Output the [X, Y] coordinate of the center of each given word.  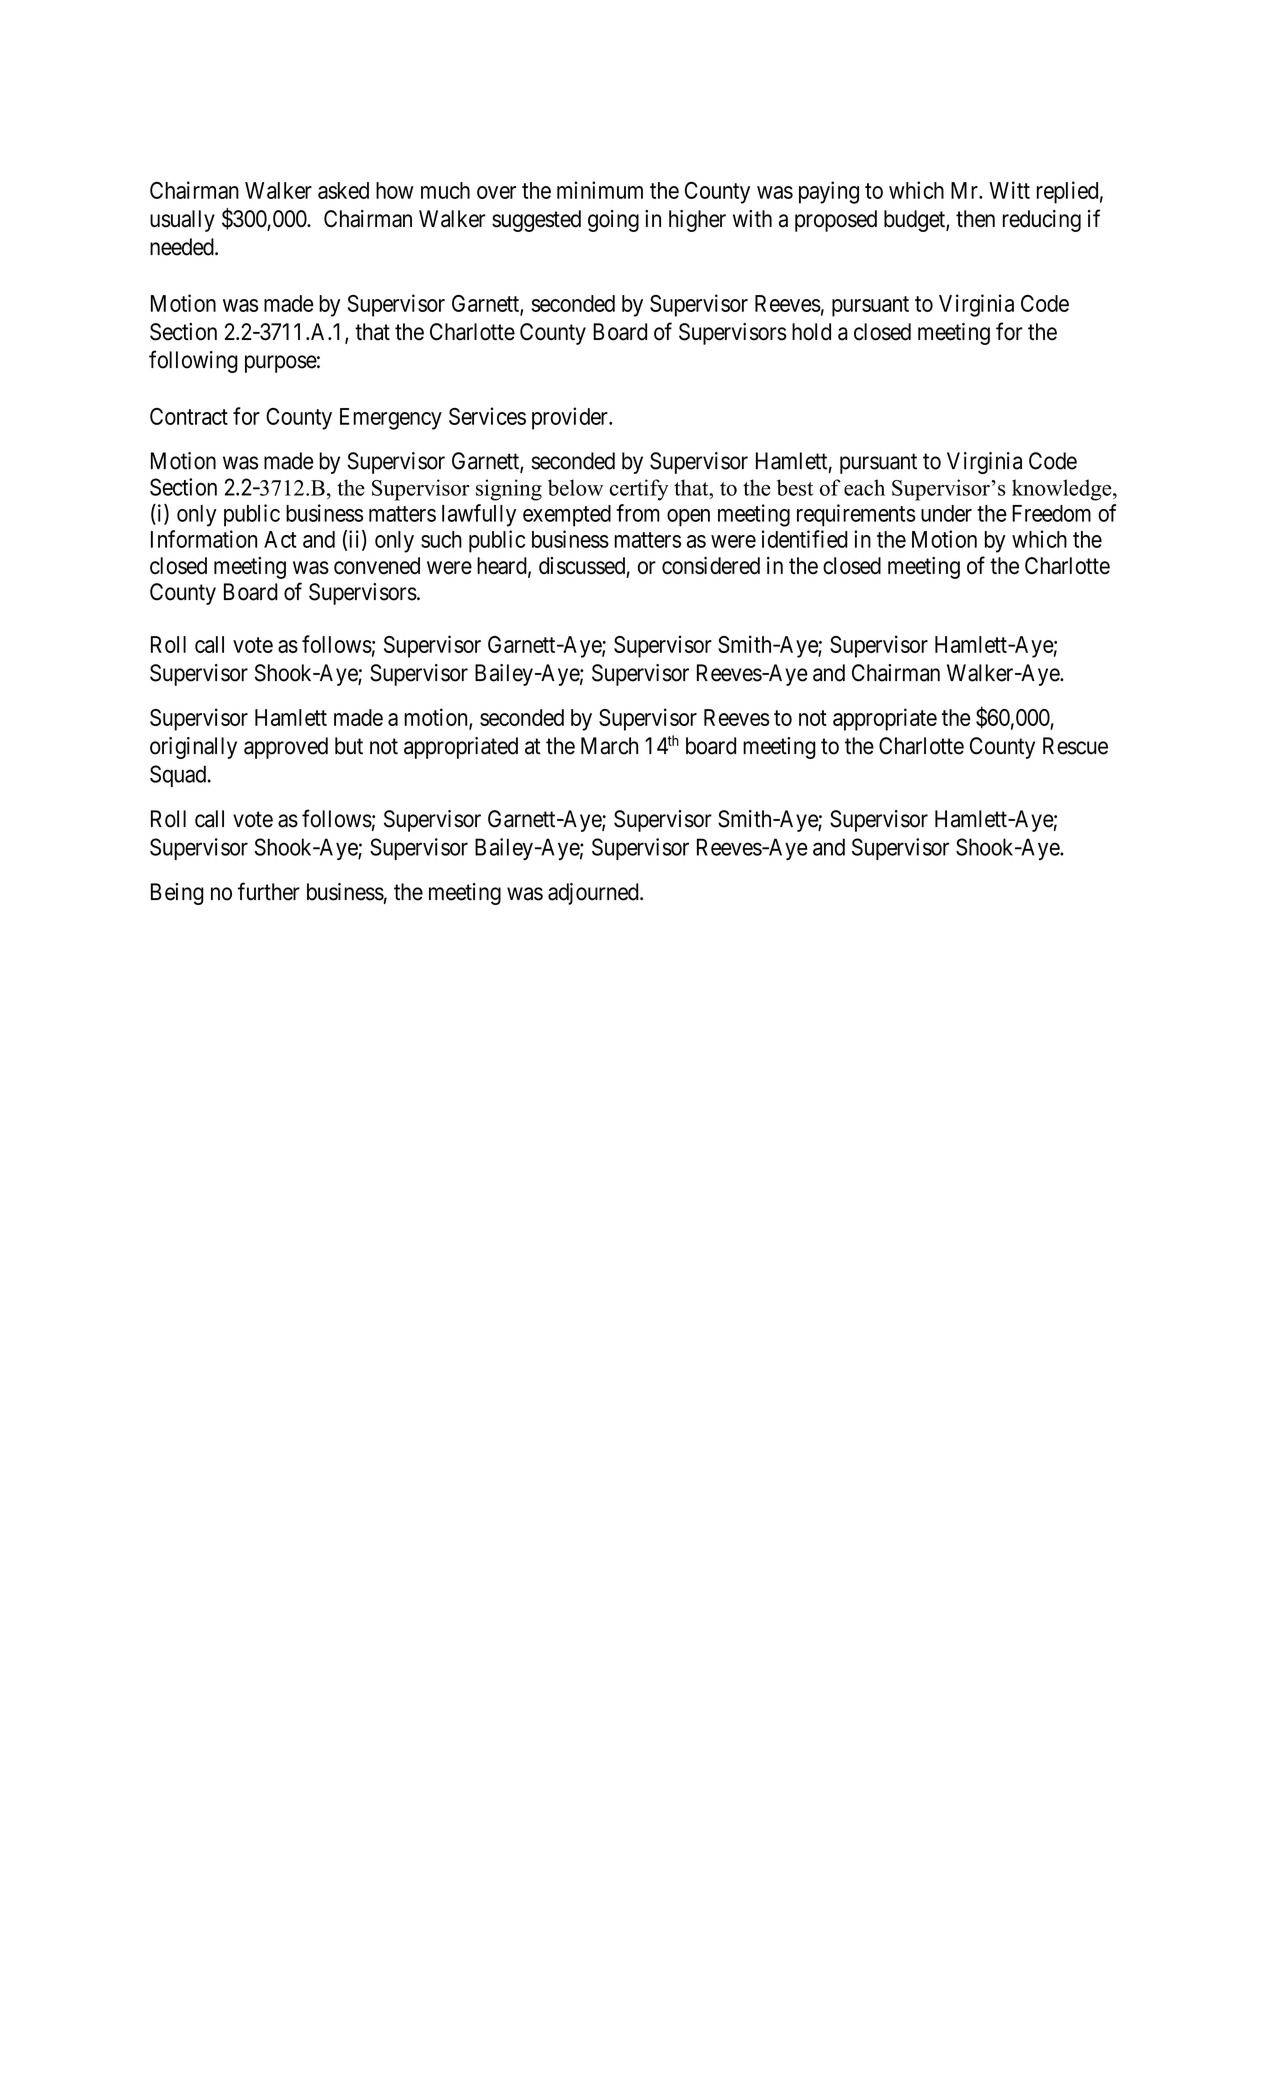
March [609, 746]
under [946, 513]
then [975, 219]
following [193, 361]
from [638, 513]
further [269, 891]
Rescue [1075, 746]
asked [343, 190]
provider [571, 418]
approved [286, 748]
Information [204, 539]
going [613, 221]
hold [811, 332]
